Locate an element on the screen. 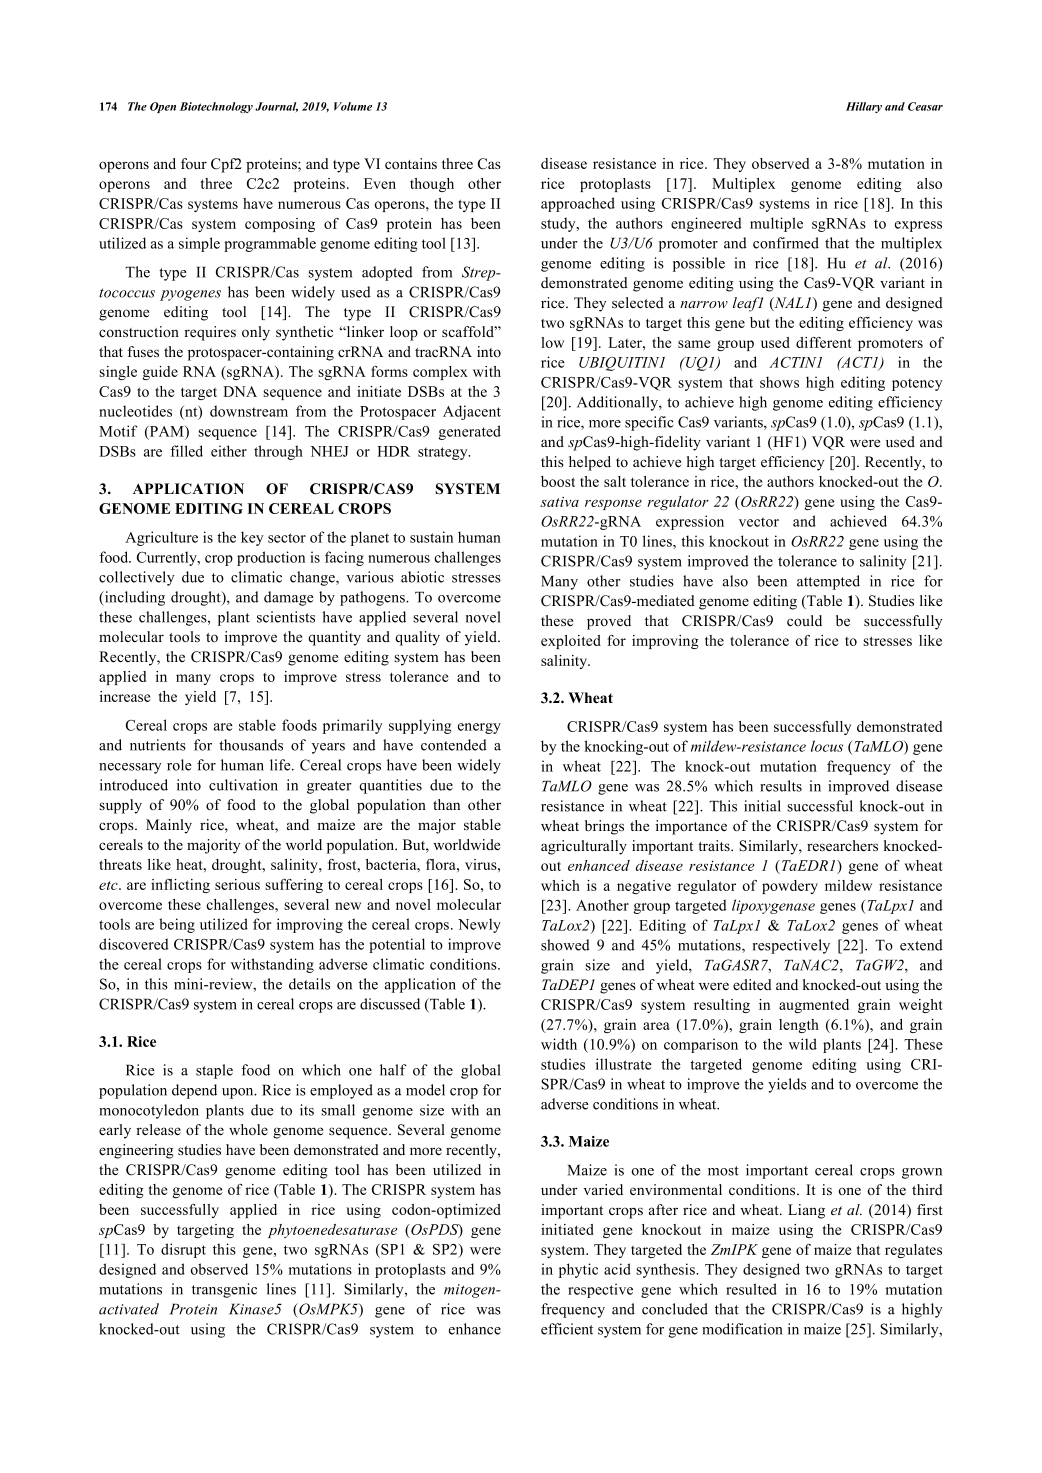  transgenic is located at coordinates (224, 1290).
